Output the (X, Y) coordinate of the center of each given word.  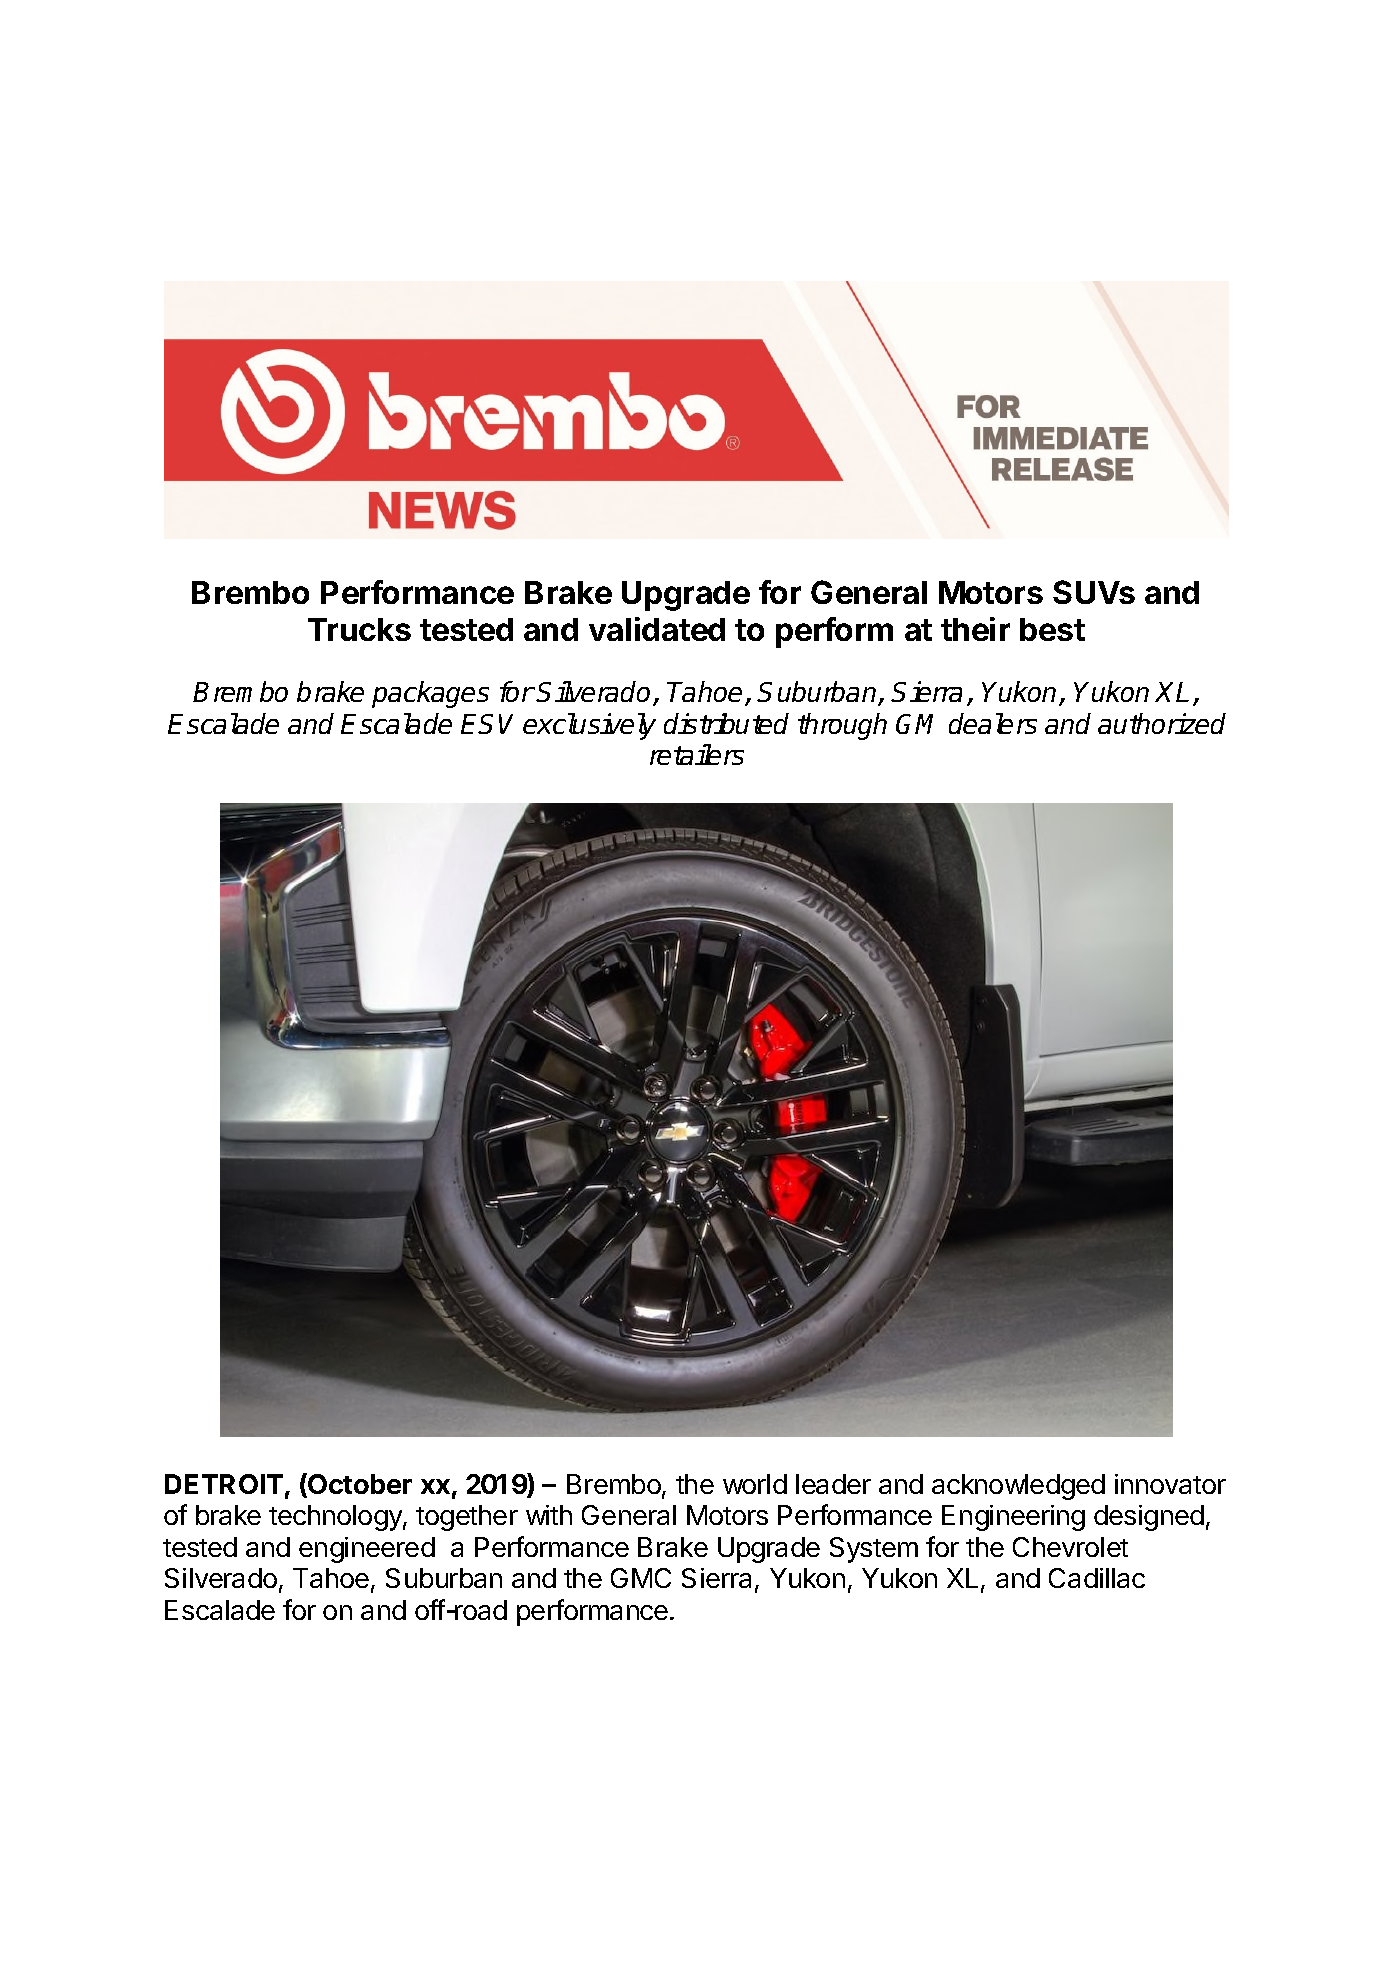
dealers (993, 723)
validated (657, 629)
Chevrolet (1070, 1547)
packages (430, 694)
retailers (697, 754)
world (755, 1484)
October (360, 1484)
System (874, 1550)
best (1052, 629)
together (467, 1518)
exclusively (589, 726)
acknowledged (1018, 1487)
